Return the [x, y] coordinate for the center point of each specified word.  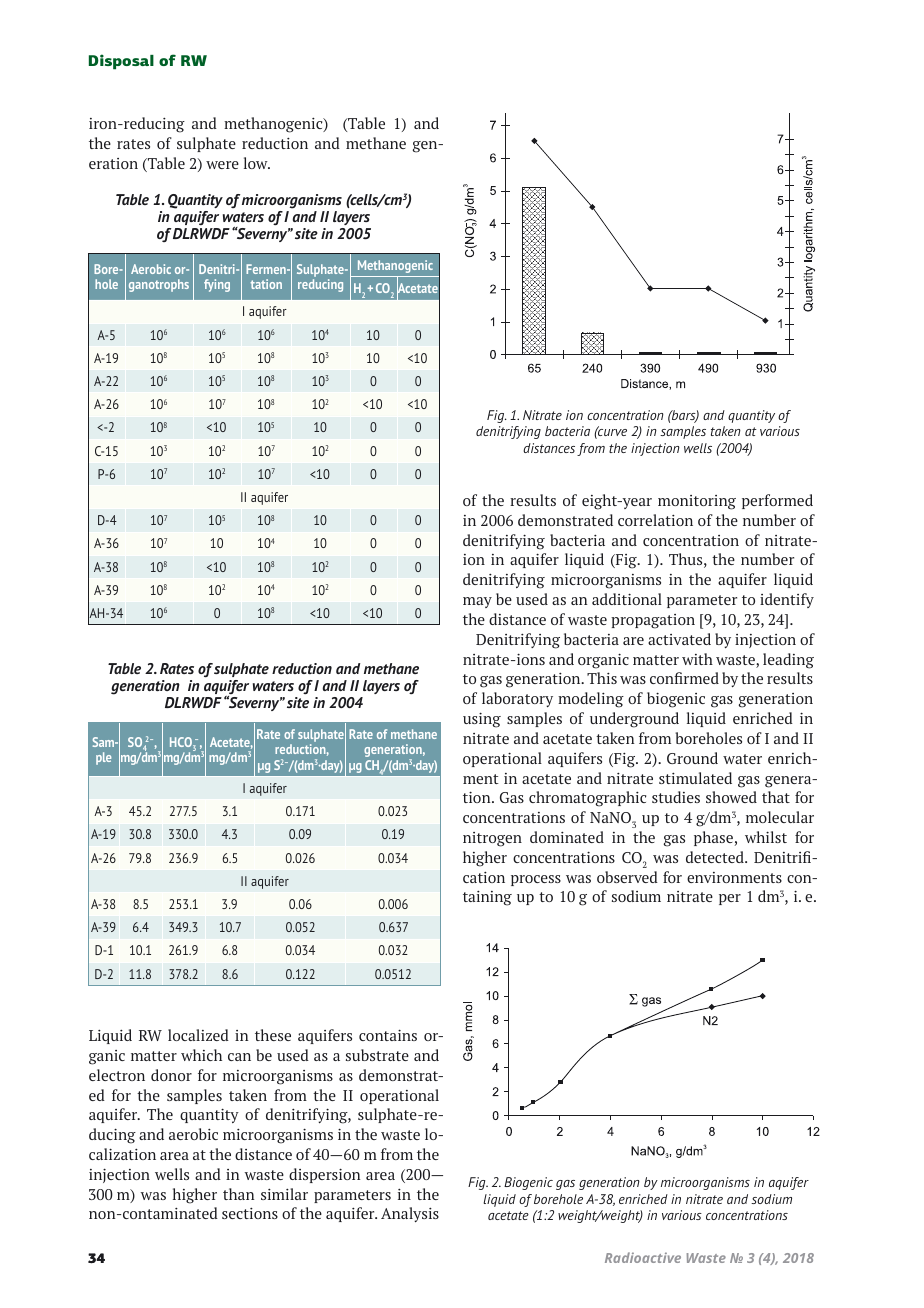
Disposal [121, 62]
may [477, 602]
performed [777, 501]
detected [716, 857]
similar [284, 1194]
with [697, 659]
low [257, 163]
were [222, 165]
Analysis [410, 1214]
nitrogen [492, 839]
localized [198, 1035]
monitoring [697, 502]
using [482, 720]
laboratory [517, 699]
